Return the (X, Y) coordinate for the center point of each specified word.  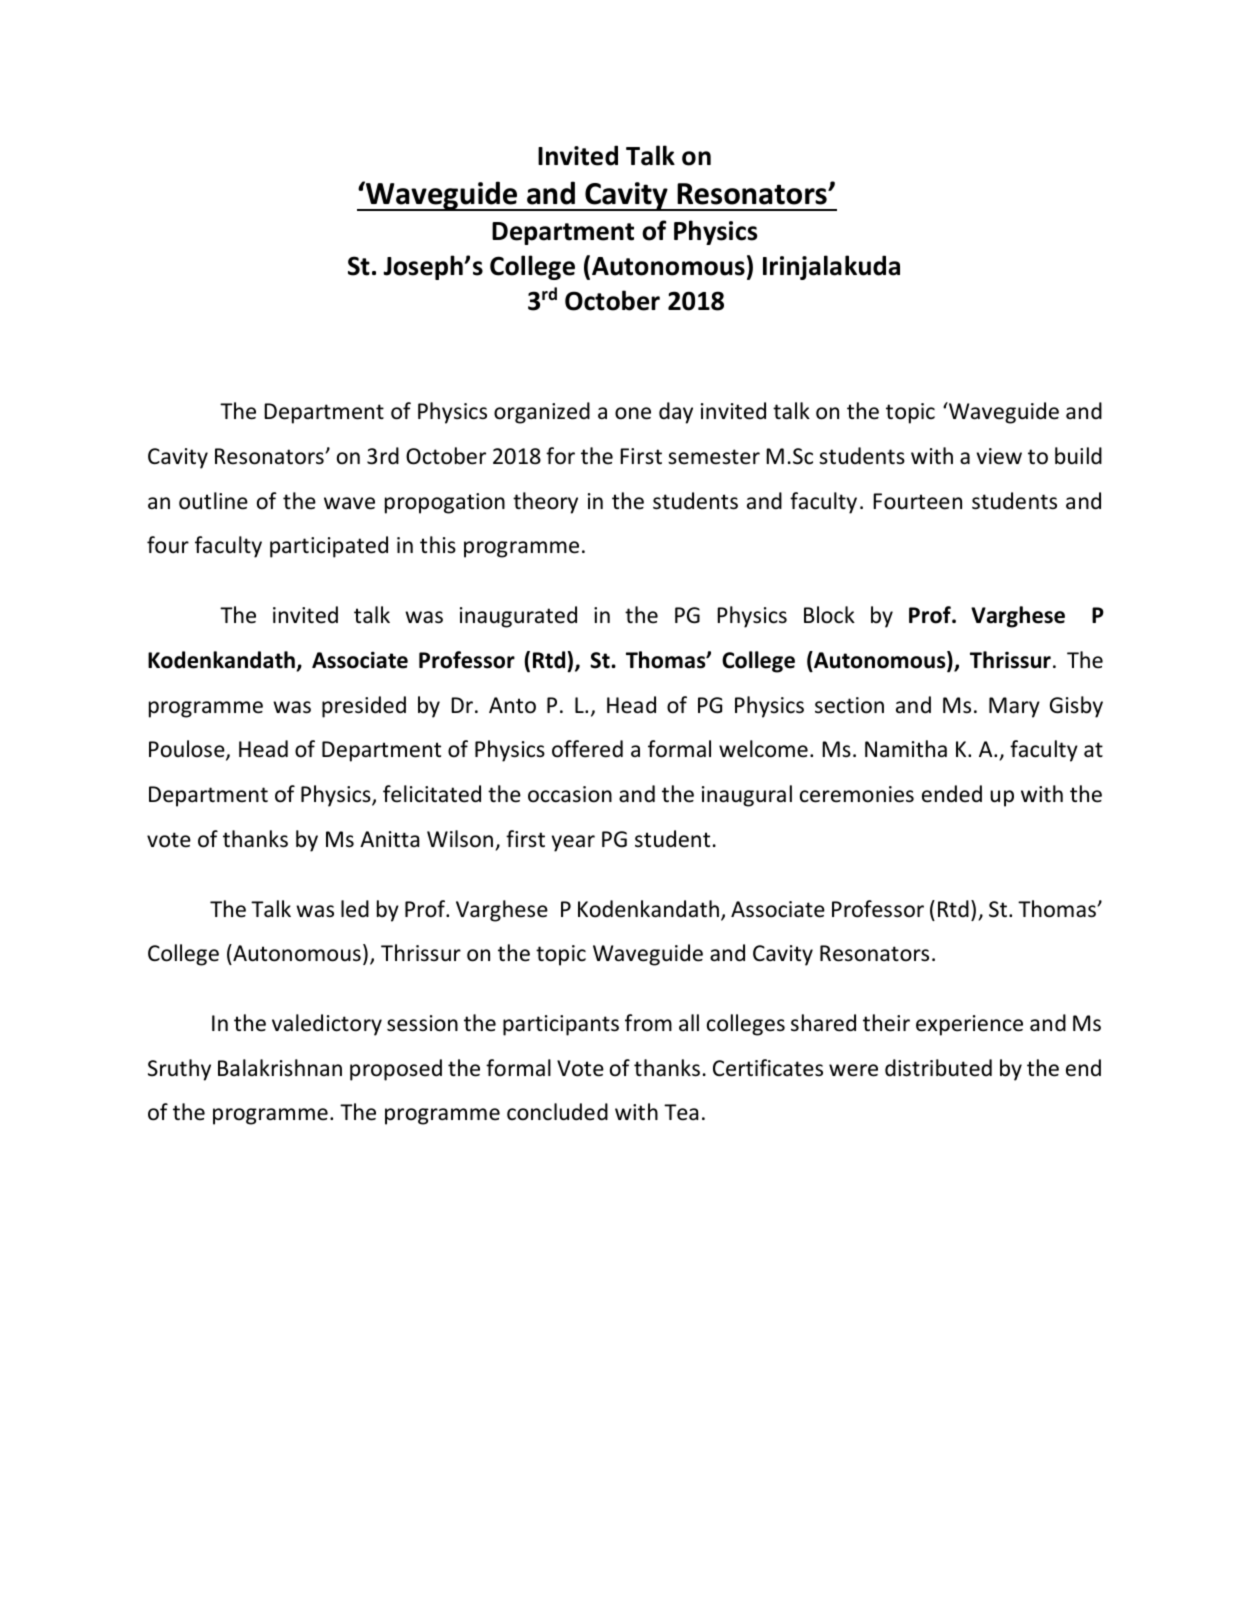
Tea (681, 1112)
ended (952, 794)
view (999, 456)
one (633, 413)
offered (587, 749)
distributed (938, 1068)
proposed (396, 1070)
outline (213, 501)
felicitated (432, 794)
